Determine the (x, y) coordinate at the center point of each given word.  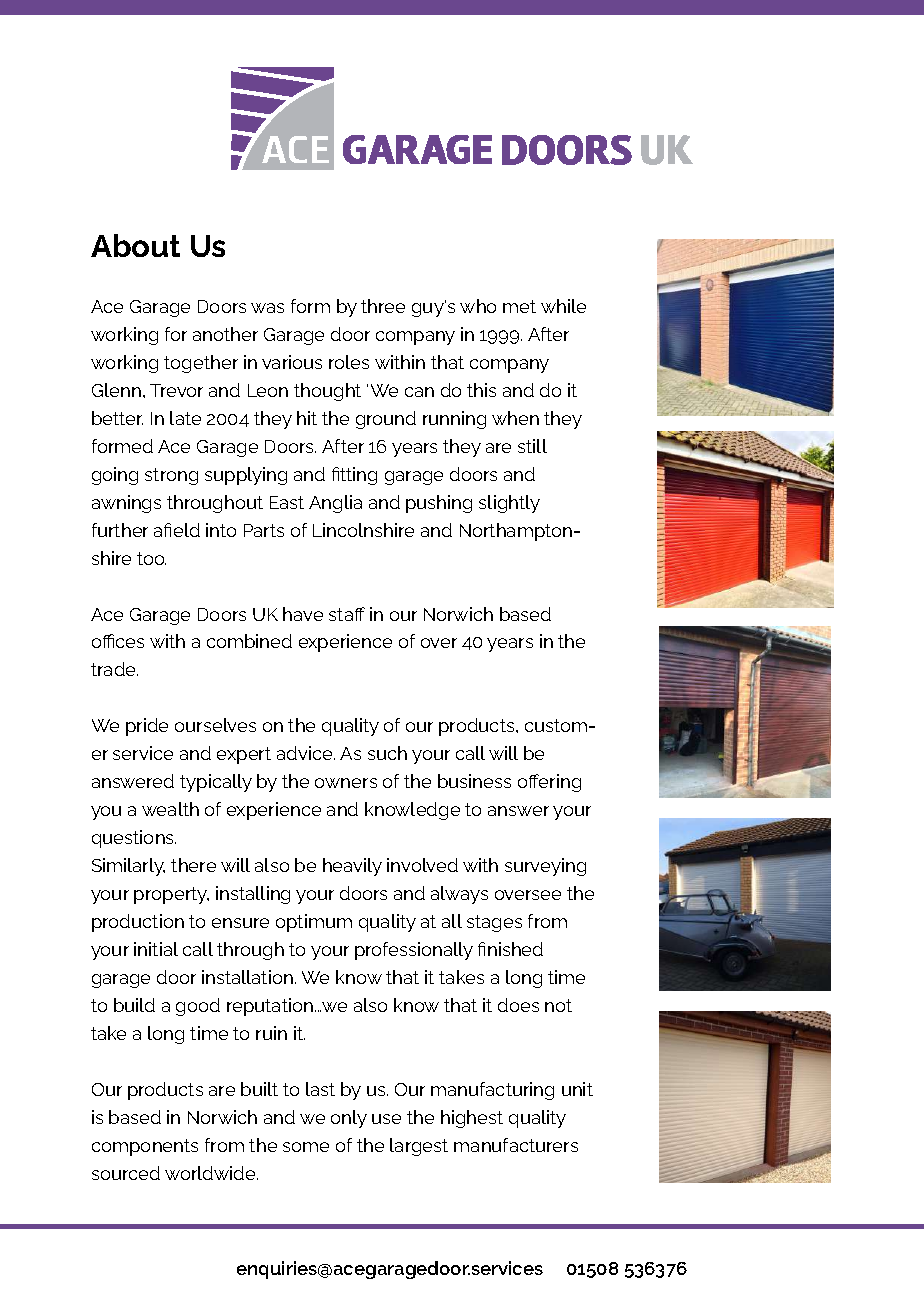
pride (147, 727)
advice (306, 753)
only (349, 1119)
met (519, 306)
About (135, 245)
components (145, 1147)
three (383, 306)
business (474, 781)
